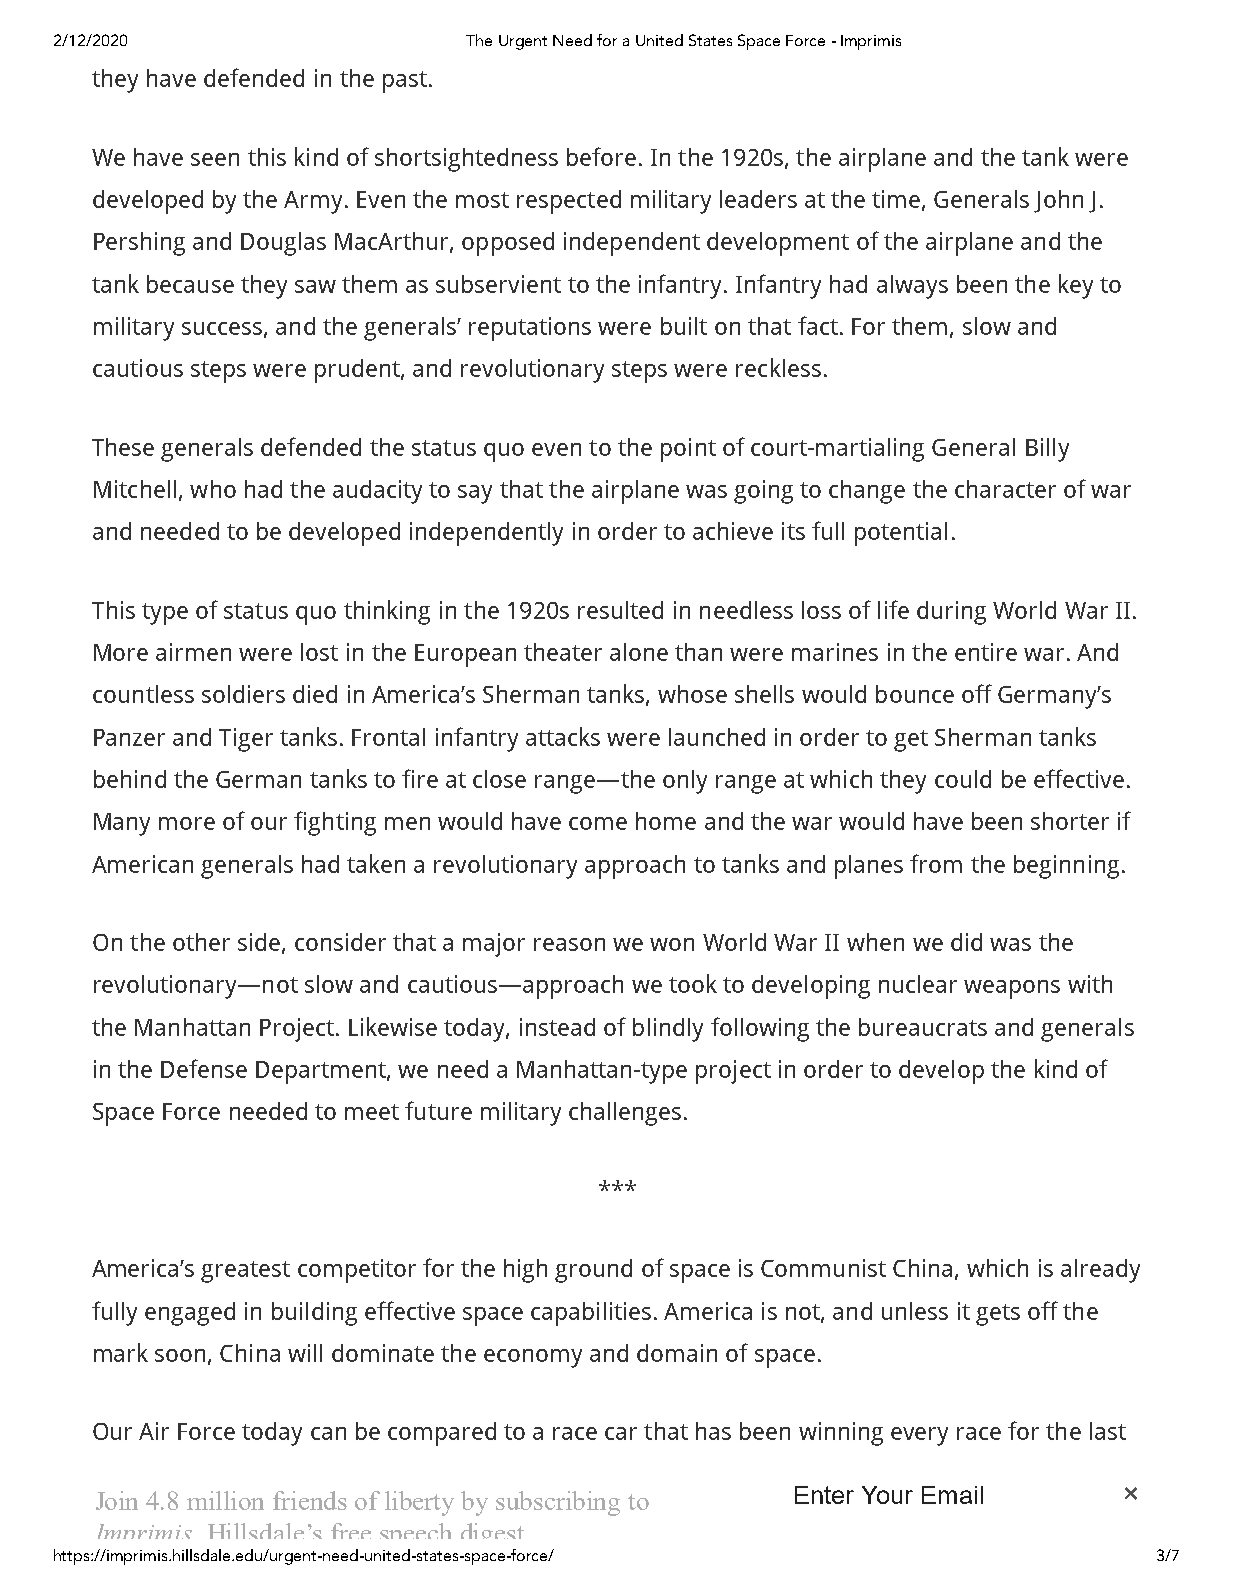 The height and width of the image is (1595, 1233). What do you see at coordinates (598, 823) in the image?
I see `come` at bounding box center [598, 823].
